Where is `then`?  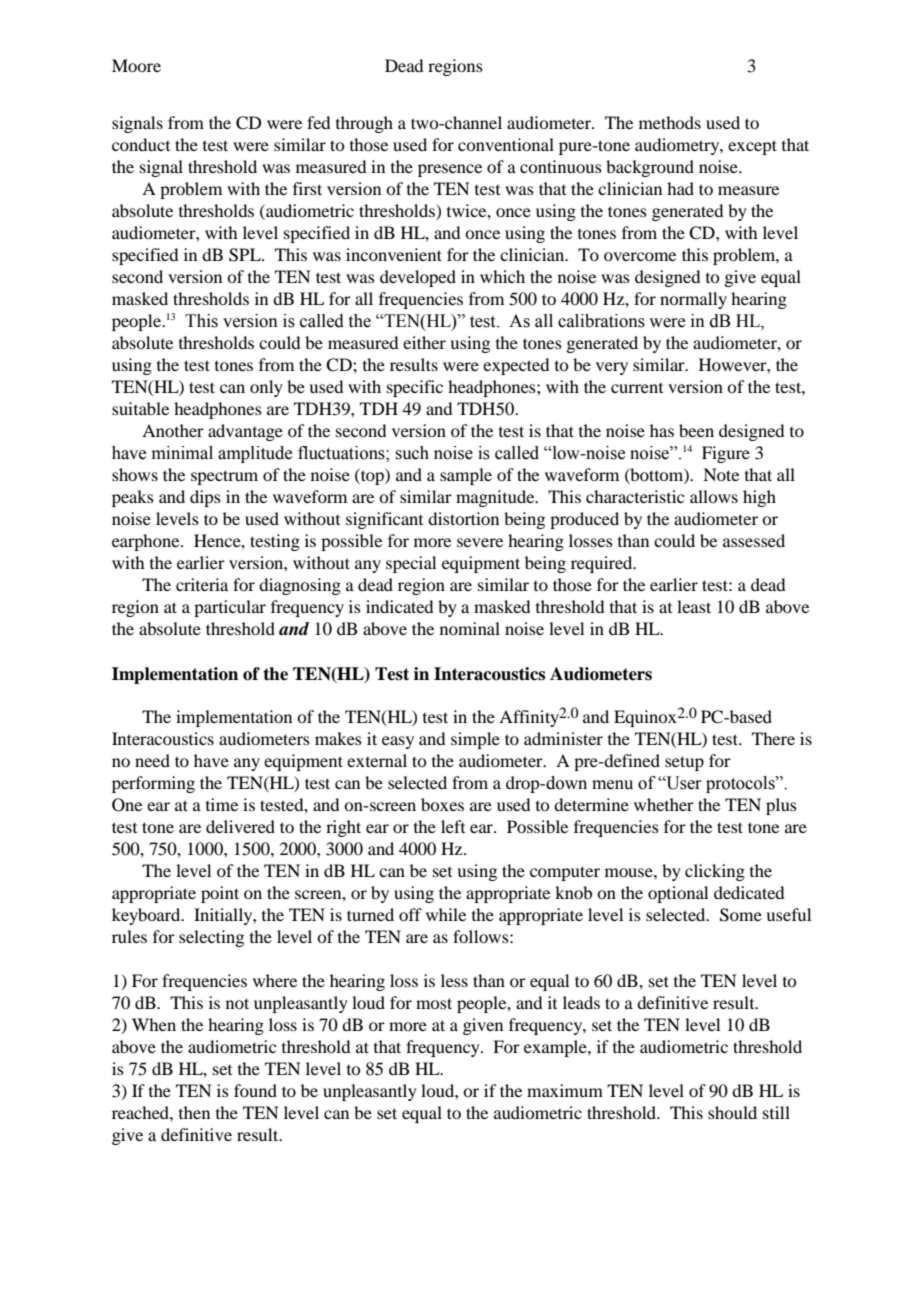 then is located at coordinates (194, 1112).
